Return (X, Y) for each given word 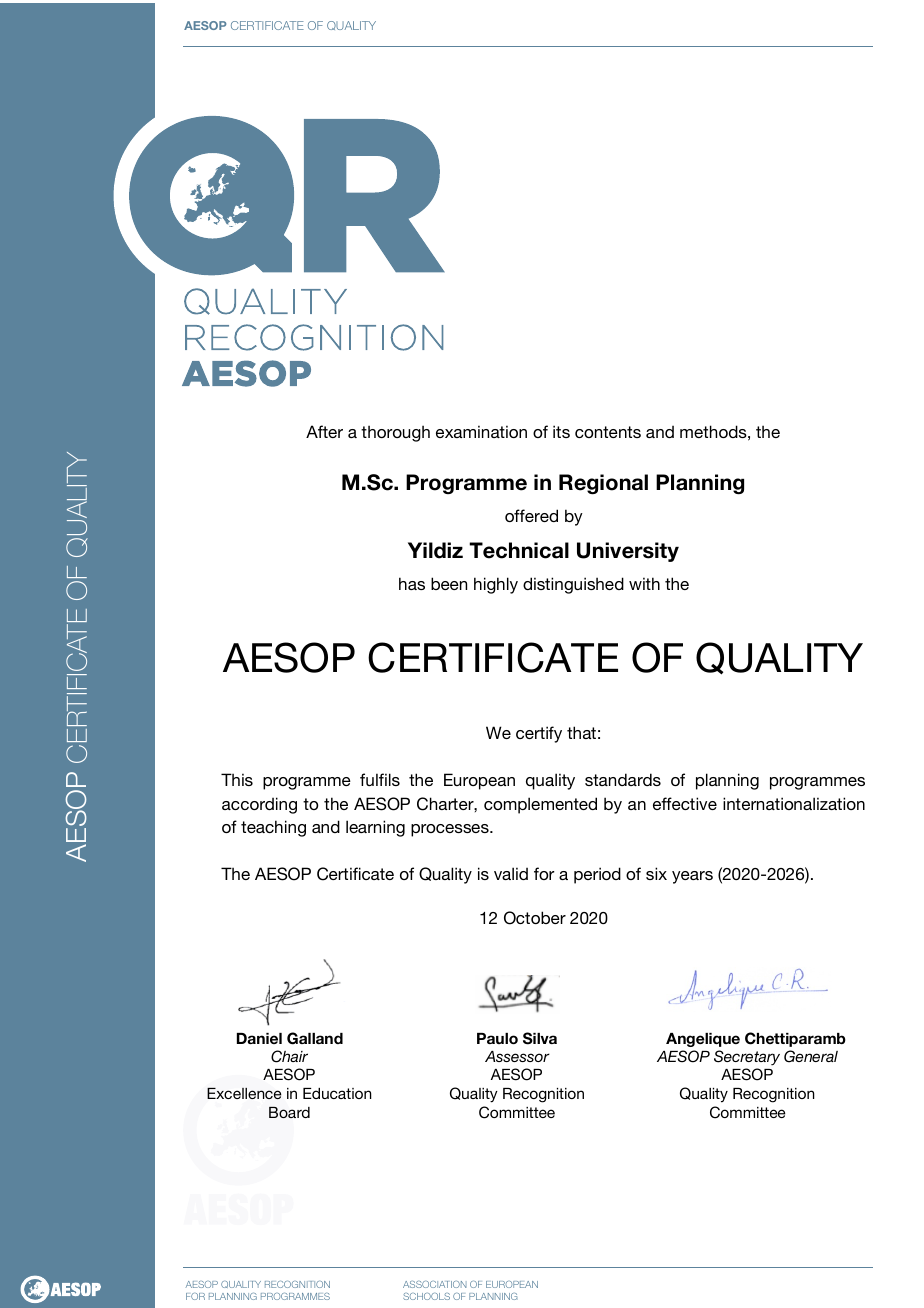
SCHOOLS (426, 1296)
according (259, 805)
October (535, 918)
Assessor (517, 1056)
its (561, 431)
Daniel (259, 1038)
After (324, 431)
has (412, 583)
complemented (540, 805)
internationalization (794, 803)
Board (289, 1112)
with (644, 583)
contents (608, 432)
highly (496, 585)
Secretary (747, 1058)
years (692, 877)
